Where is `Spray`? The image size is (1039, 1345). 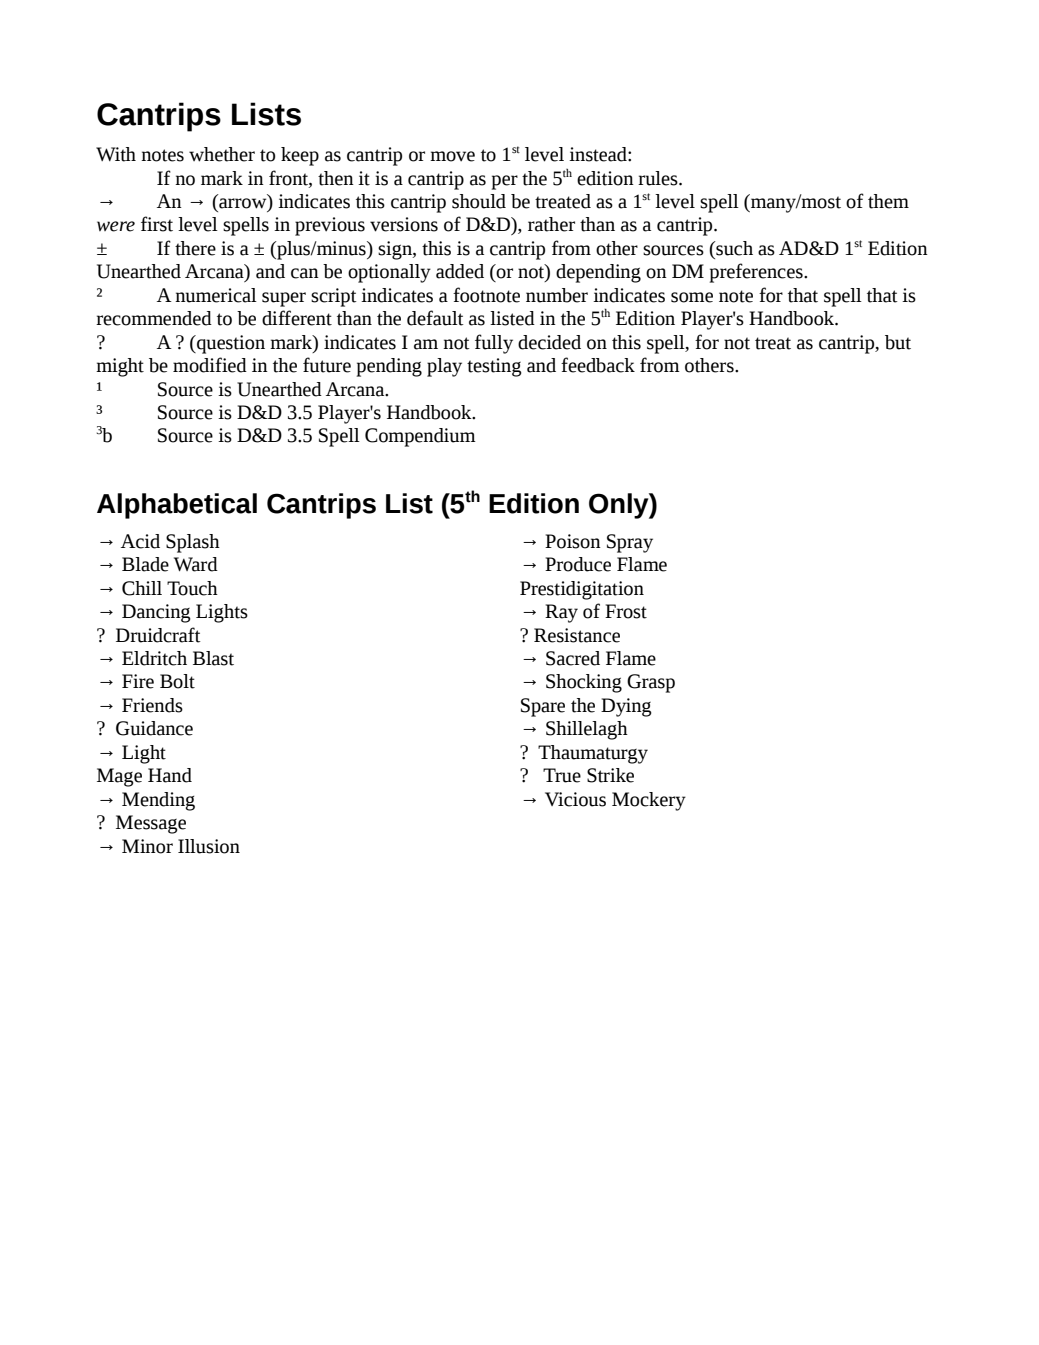
Spray is located at coordinates (630, 543).
